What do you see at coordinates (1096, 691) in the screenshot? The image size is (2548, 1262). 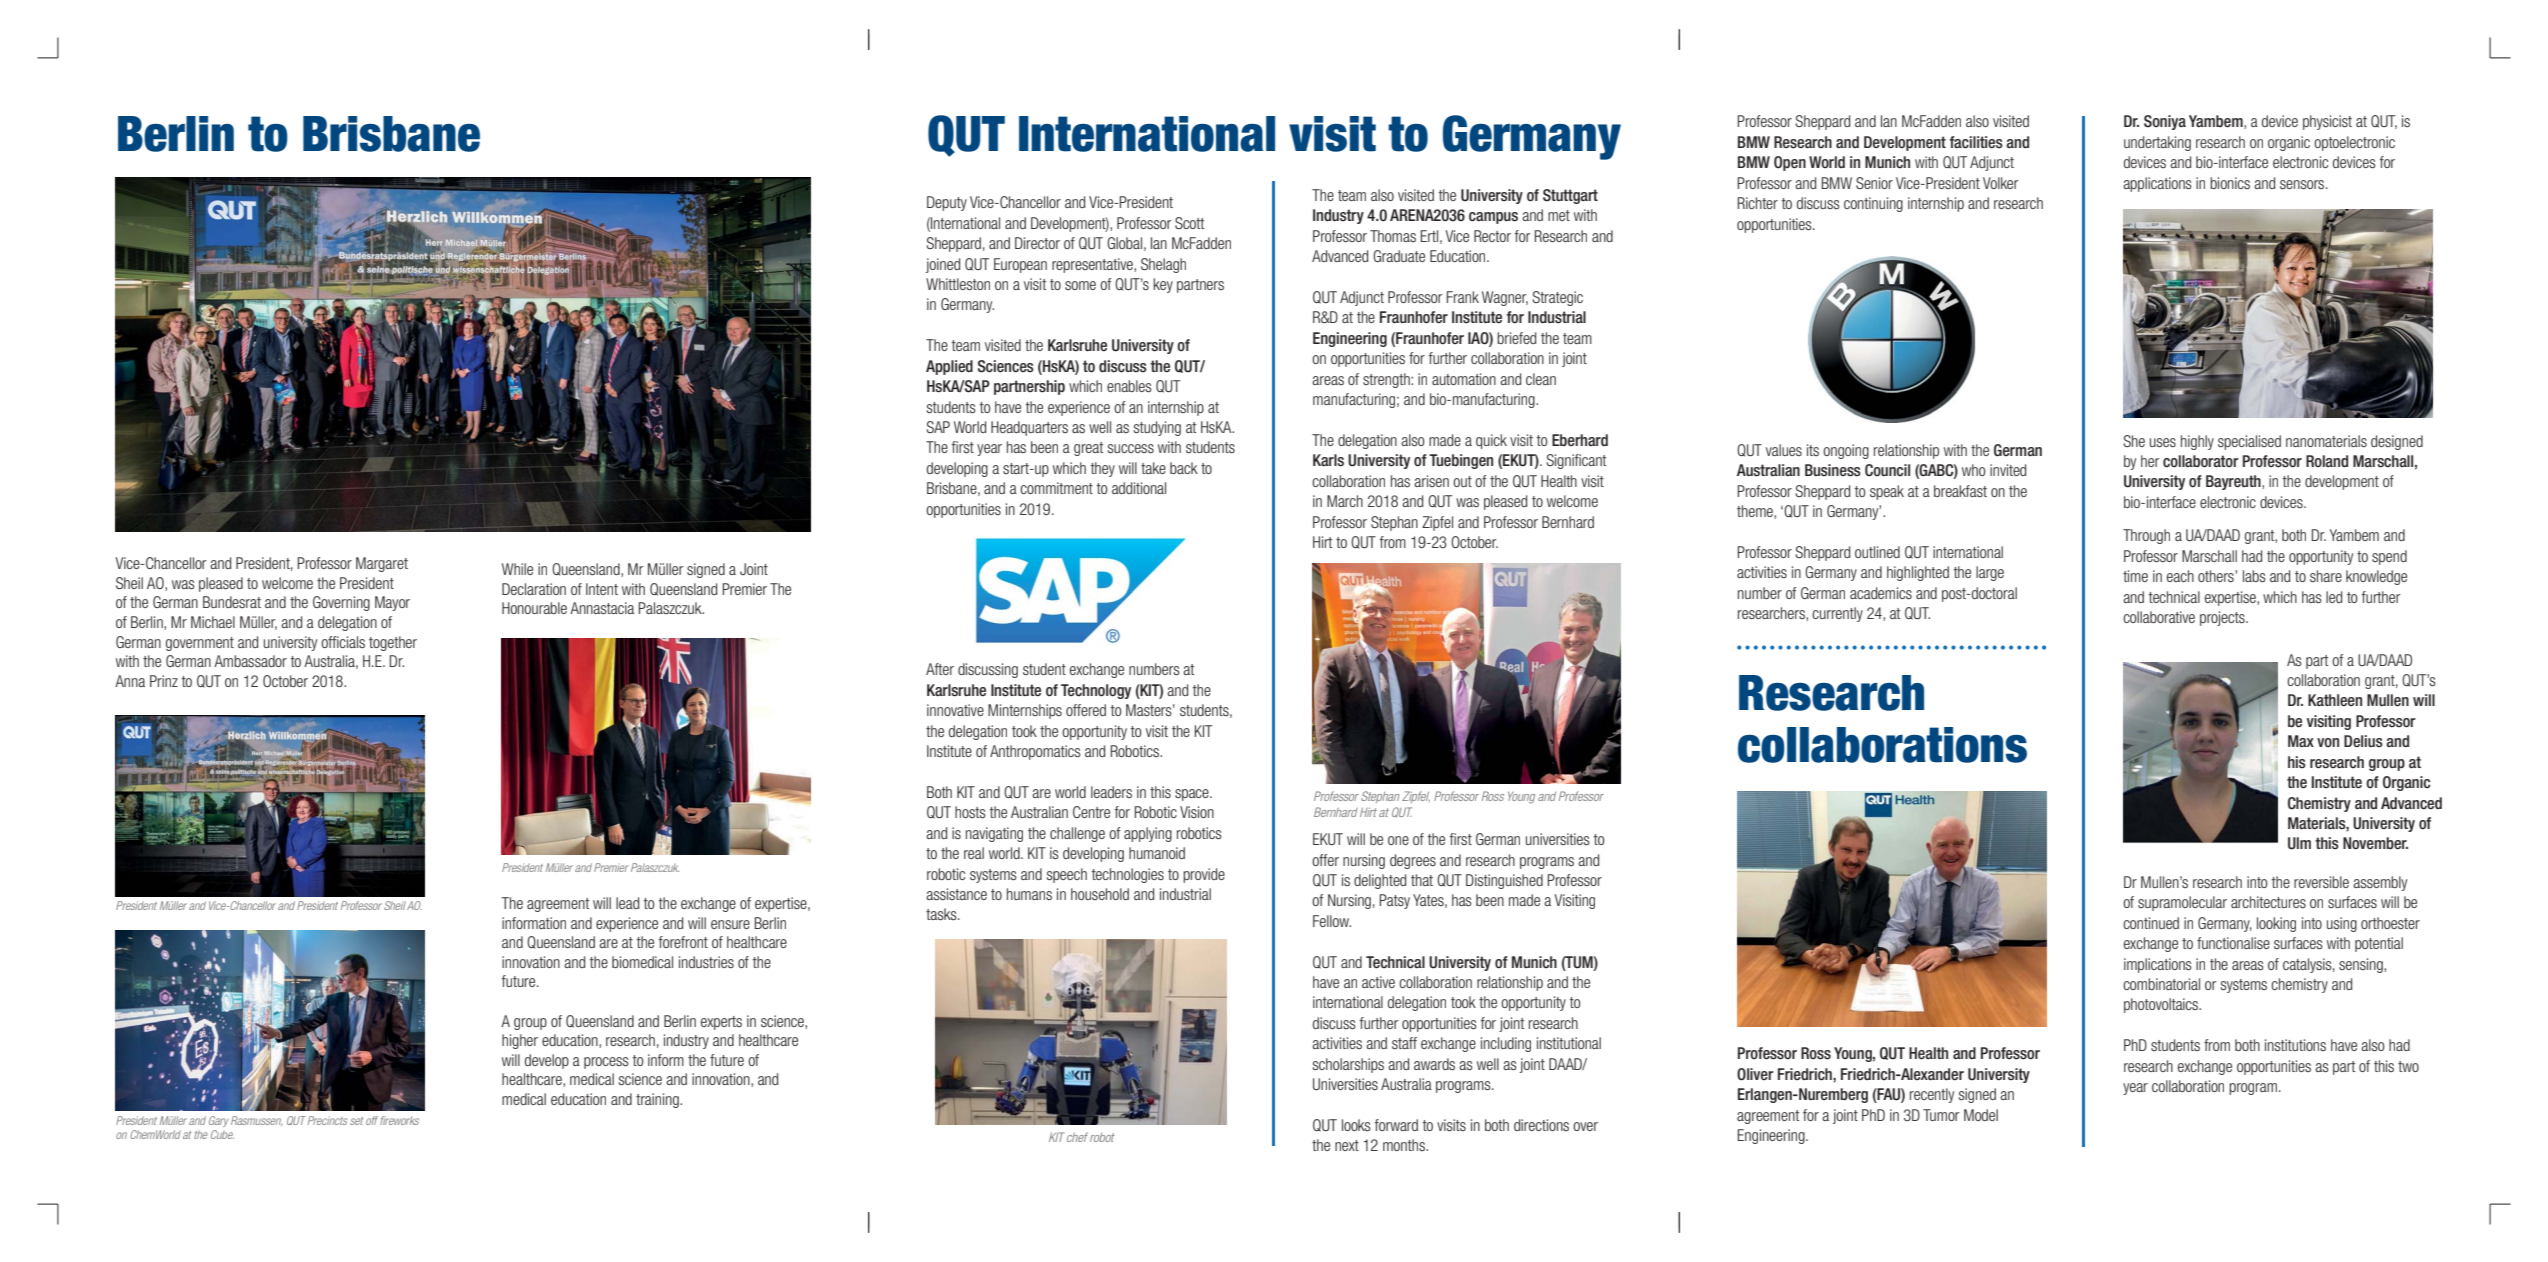 I see `Technology` at bounding box center [1096, 691].
